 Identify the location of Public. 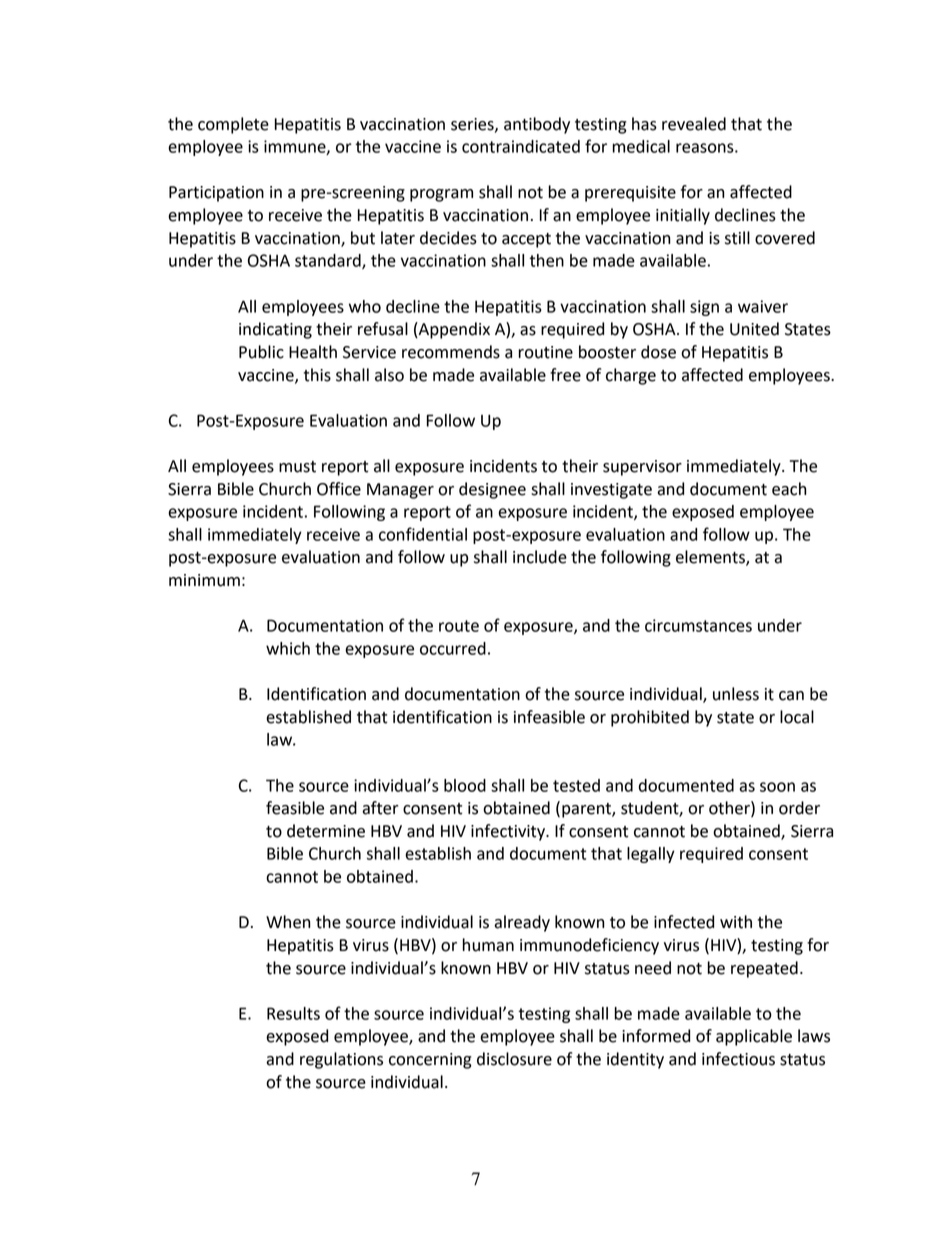
(261, 352).
